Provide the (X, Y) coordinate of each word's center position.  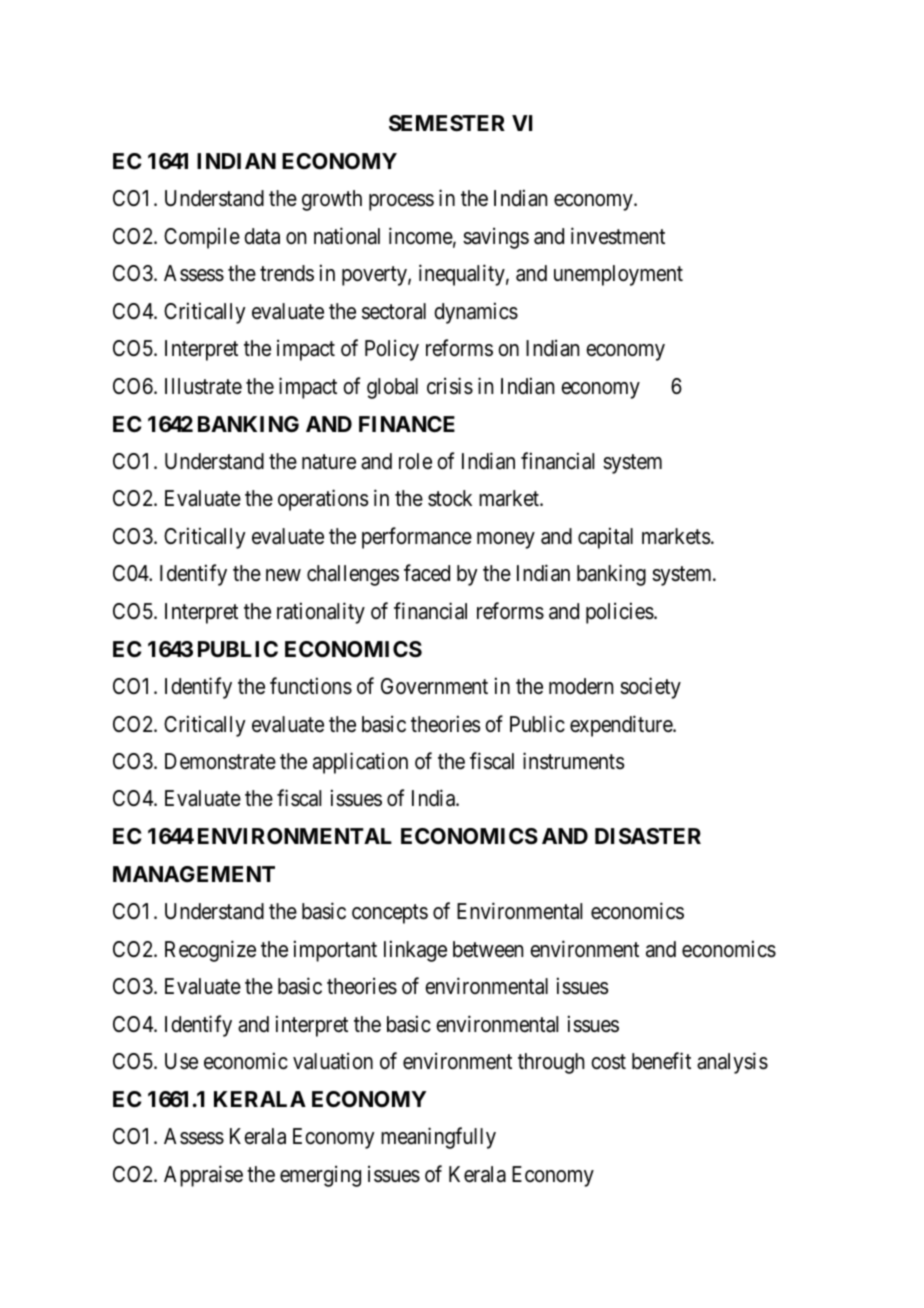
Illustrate (203, 386)
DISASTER (648, 836)
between (488, 949)
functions (311, 686)
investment (618, 236)
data (262, 236)
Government (434, 686)
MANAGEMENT (194, 874)
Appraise (203, 1176)
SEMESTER (447, 123)
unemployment (618, 275)
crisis (450, 386)
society (650, 688)
